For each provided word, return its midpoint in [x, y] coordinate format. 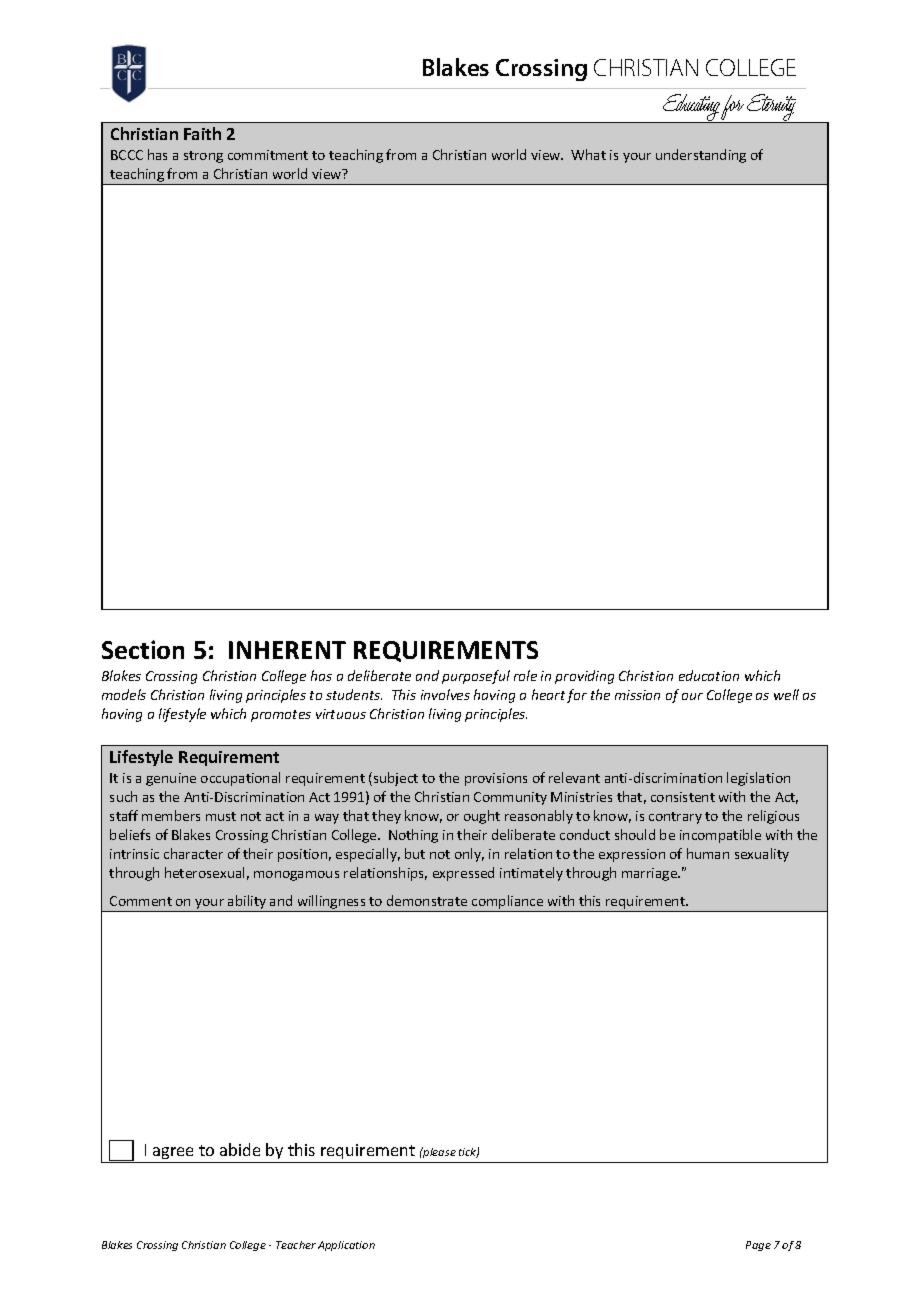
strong [203, 157]
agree [174, 1155]
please [438, 1152]
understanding [701, 156]
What [588, 154]
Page [758, 1246]
